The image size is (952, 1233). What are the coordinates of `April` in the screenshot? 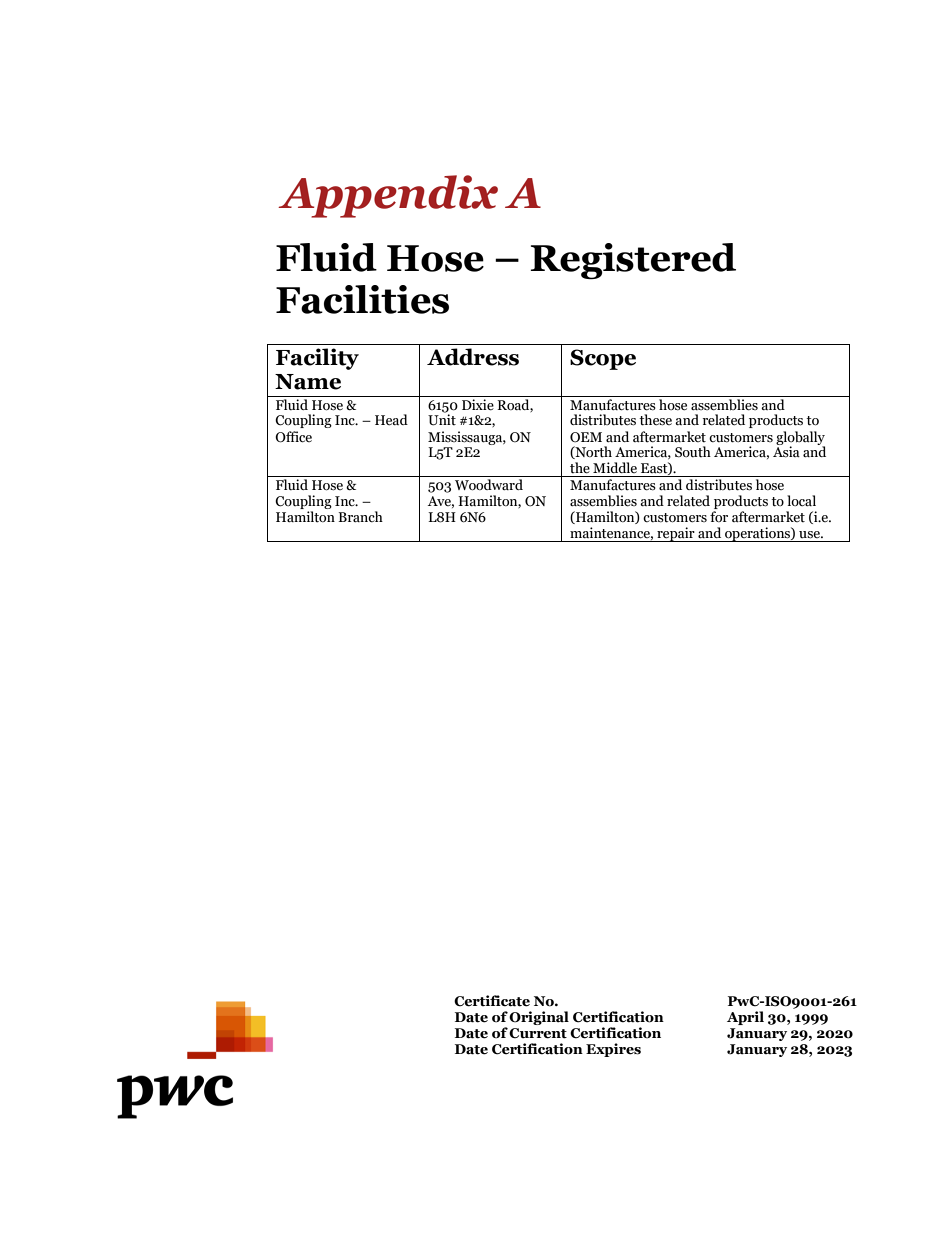 It's located at (745, 1018).
